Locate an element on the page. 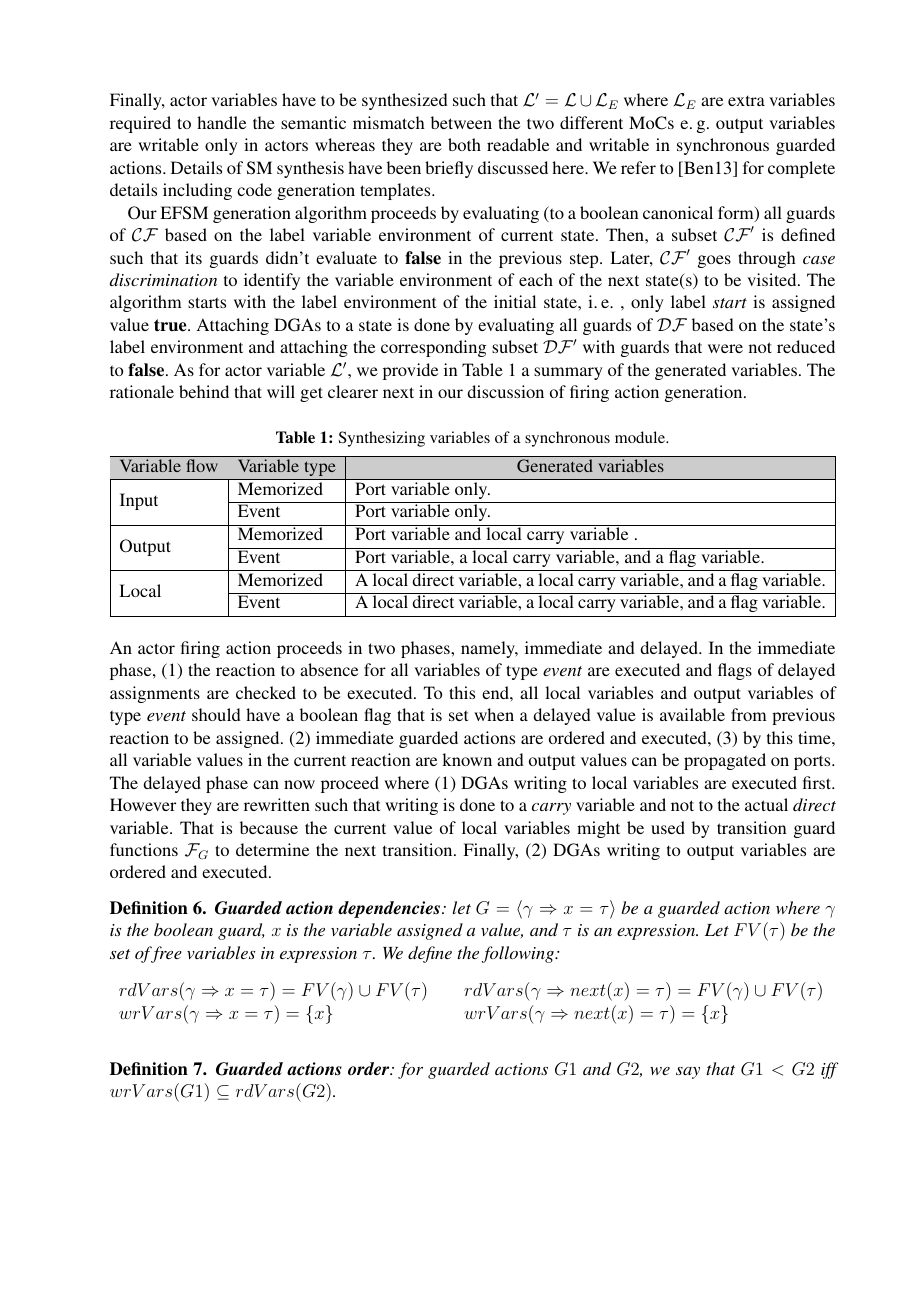  should is located at coordinates (216, 714).
